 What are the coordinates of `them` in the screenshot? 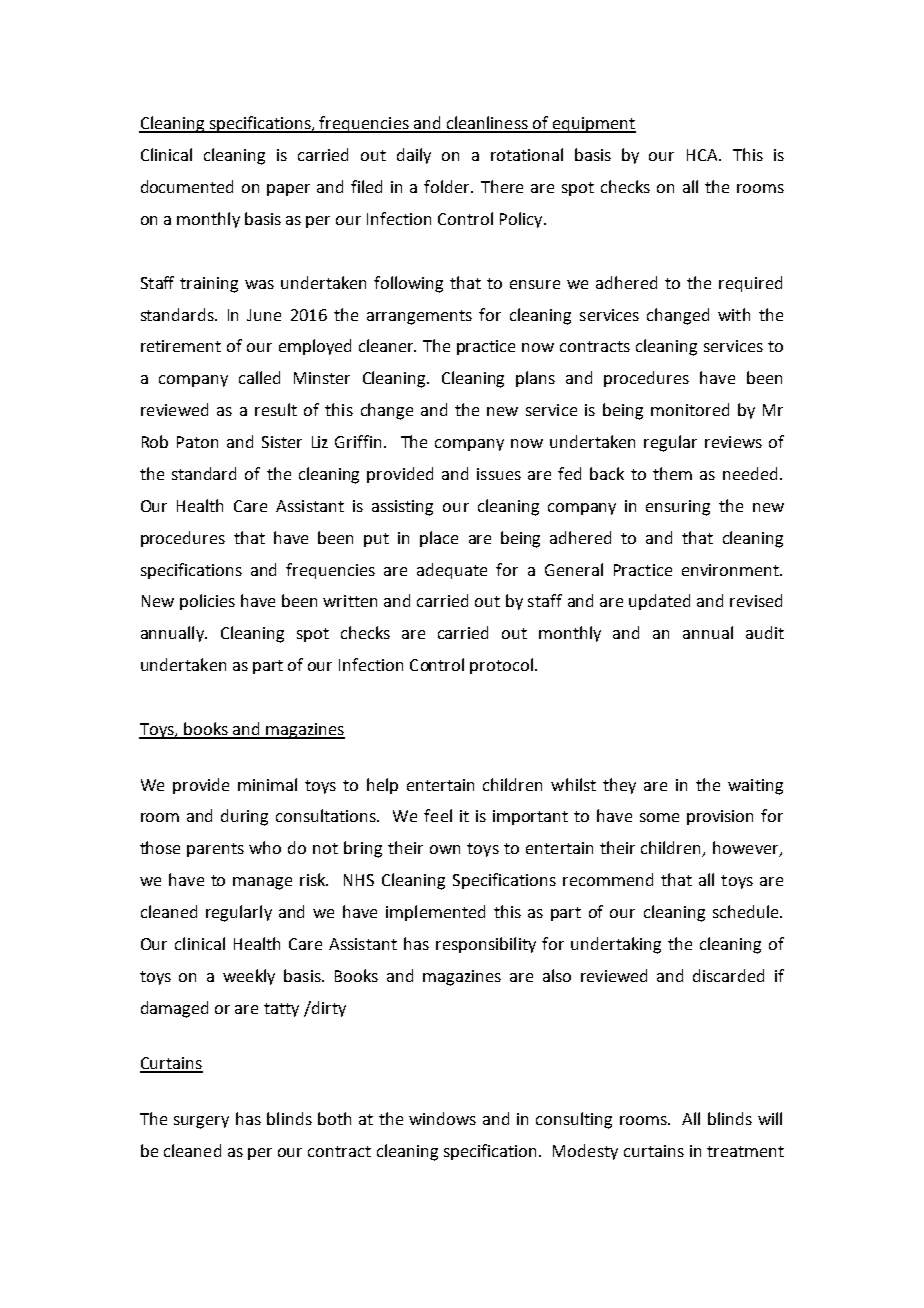 It's located at (672, 473).
